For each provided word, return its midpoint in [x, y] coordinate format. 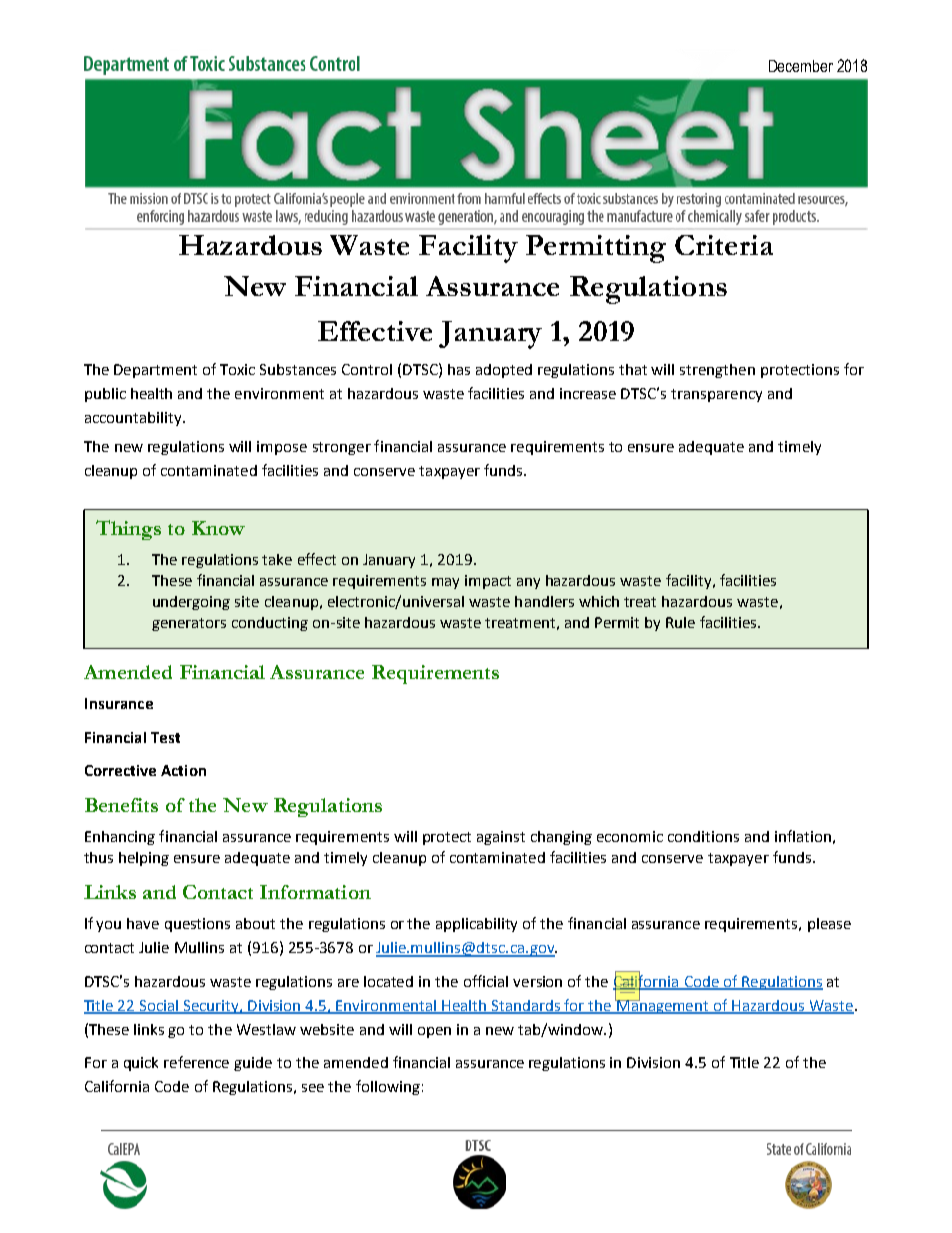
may [445, 583]
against [501, 838]
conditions [703, 836]
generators [189, 624]
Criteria [724, 245]
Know [218, 528]
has [459, 369]
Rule [680, 622]
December [801, 66]
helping [144, 859]
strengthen [717, 371]
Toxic [237, 369]
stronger [342, 448]
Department [155, 371]
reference [196, 1062]
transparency [716, 395]
